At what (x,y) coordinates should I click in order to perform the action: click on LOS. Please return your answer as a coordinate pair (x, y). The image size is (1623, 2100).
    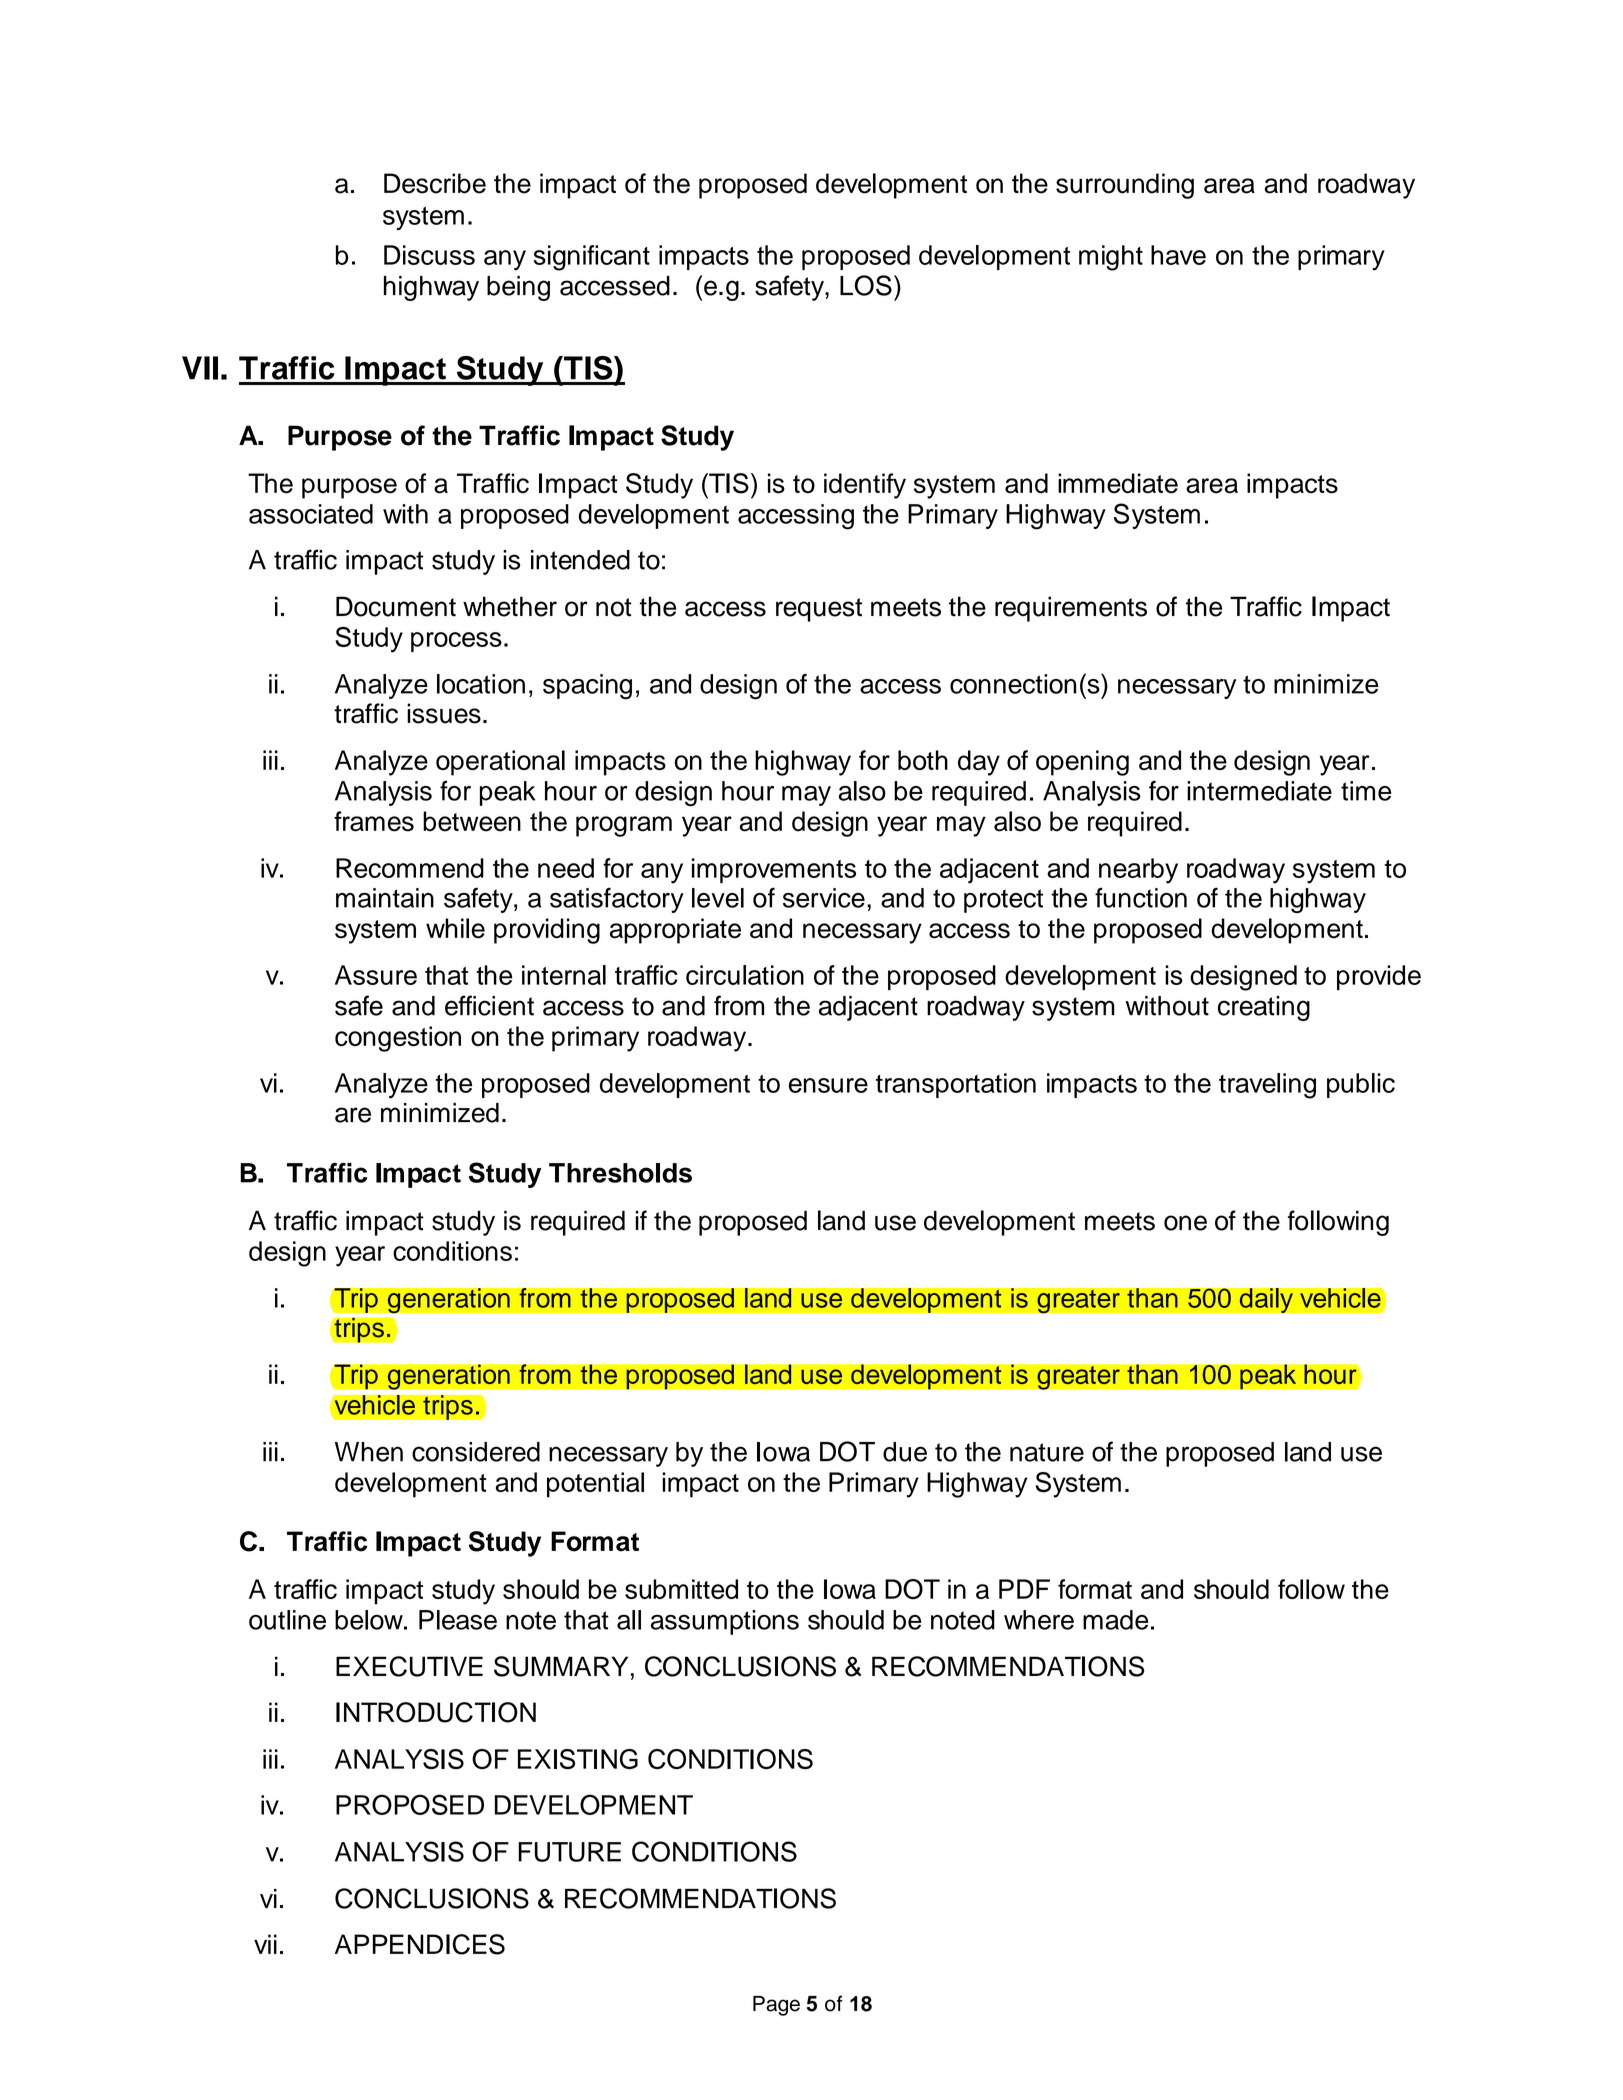
    Looking at the image, I should click on (866, 285).
